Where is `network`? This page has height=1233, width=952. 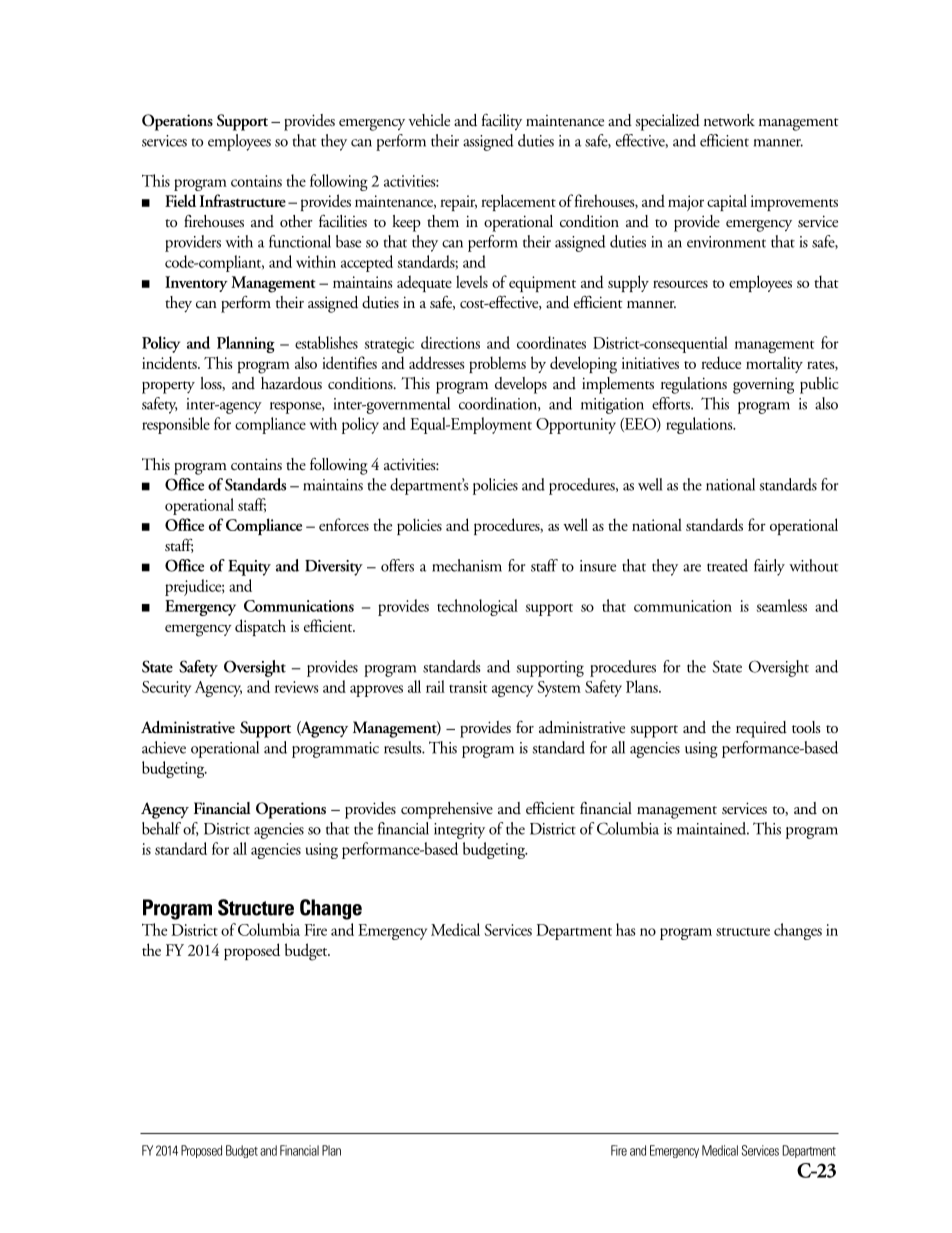 network is located at coordinates (729, 120).
